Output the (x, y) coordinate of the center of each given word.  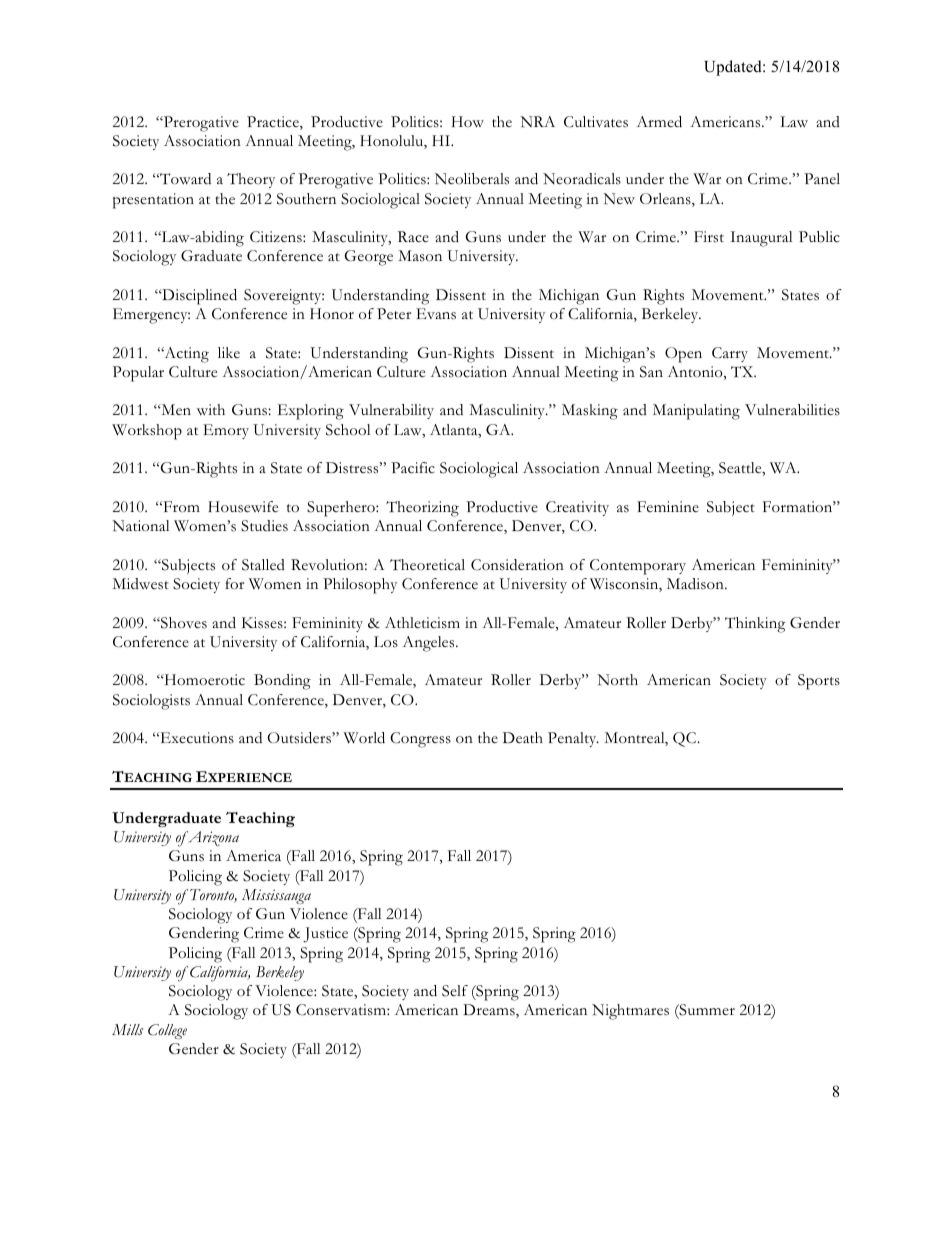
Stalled (263, 565)
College (167, 1031)
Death (523, 738)
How (468, 122)
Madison (696, 584)
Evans (436, 314)
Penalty (573, 739)
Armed (659, 122)
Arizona (212, 839)
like (229, 352)
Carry (730, 354)
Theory (251, 180)
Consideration (517, 565)
